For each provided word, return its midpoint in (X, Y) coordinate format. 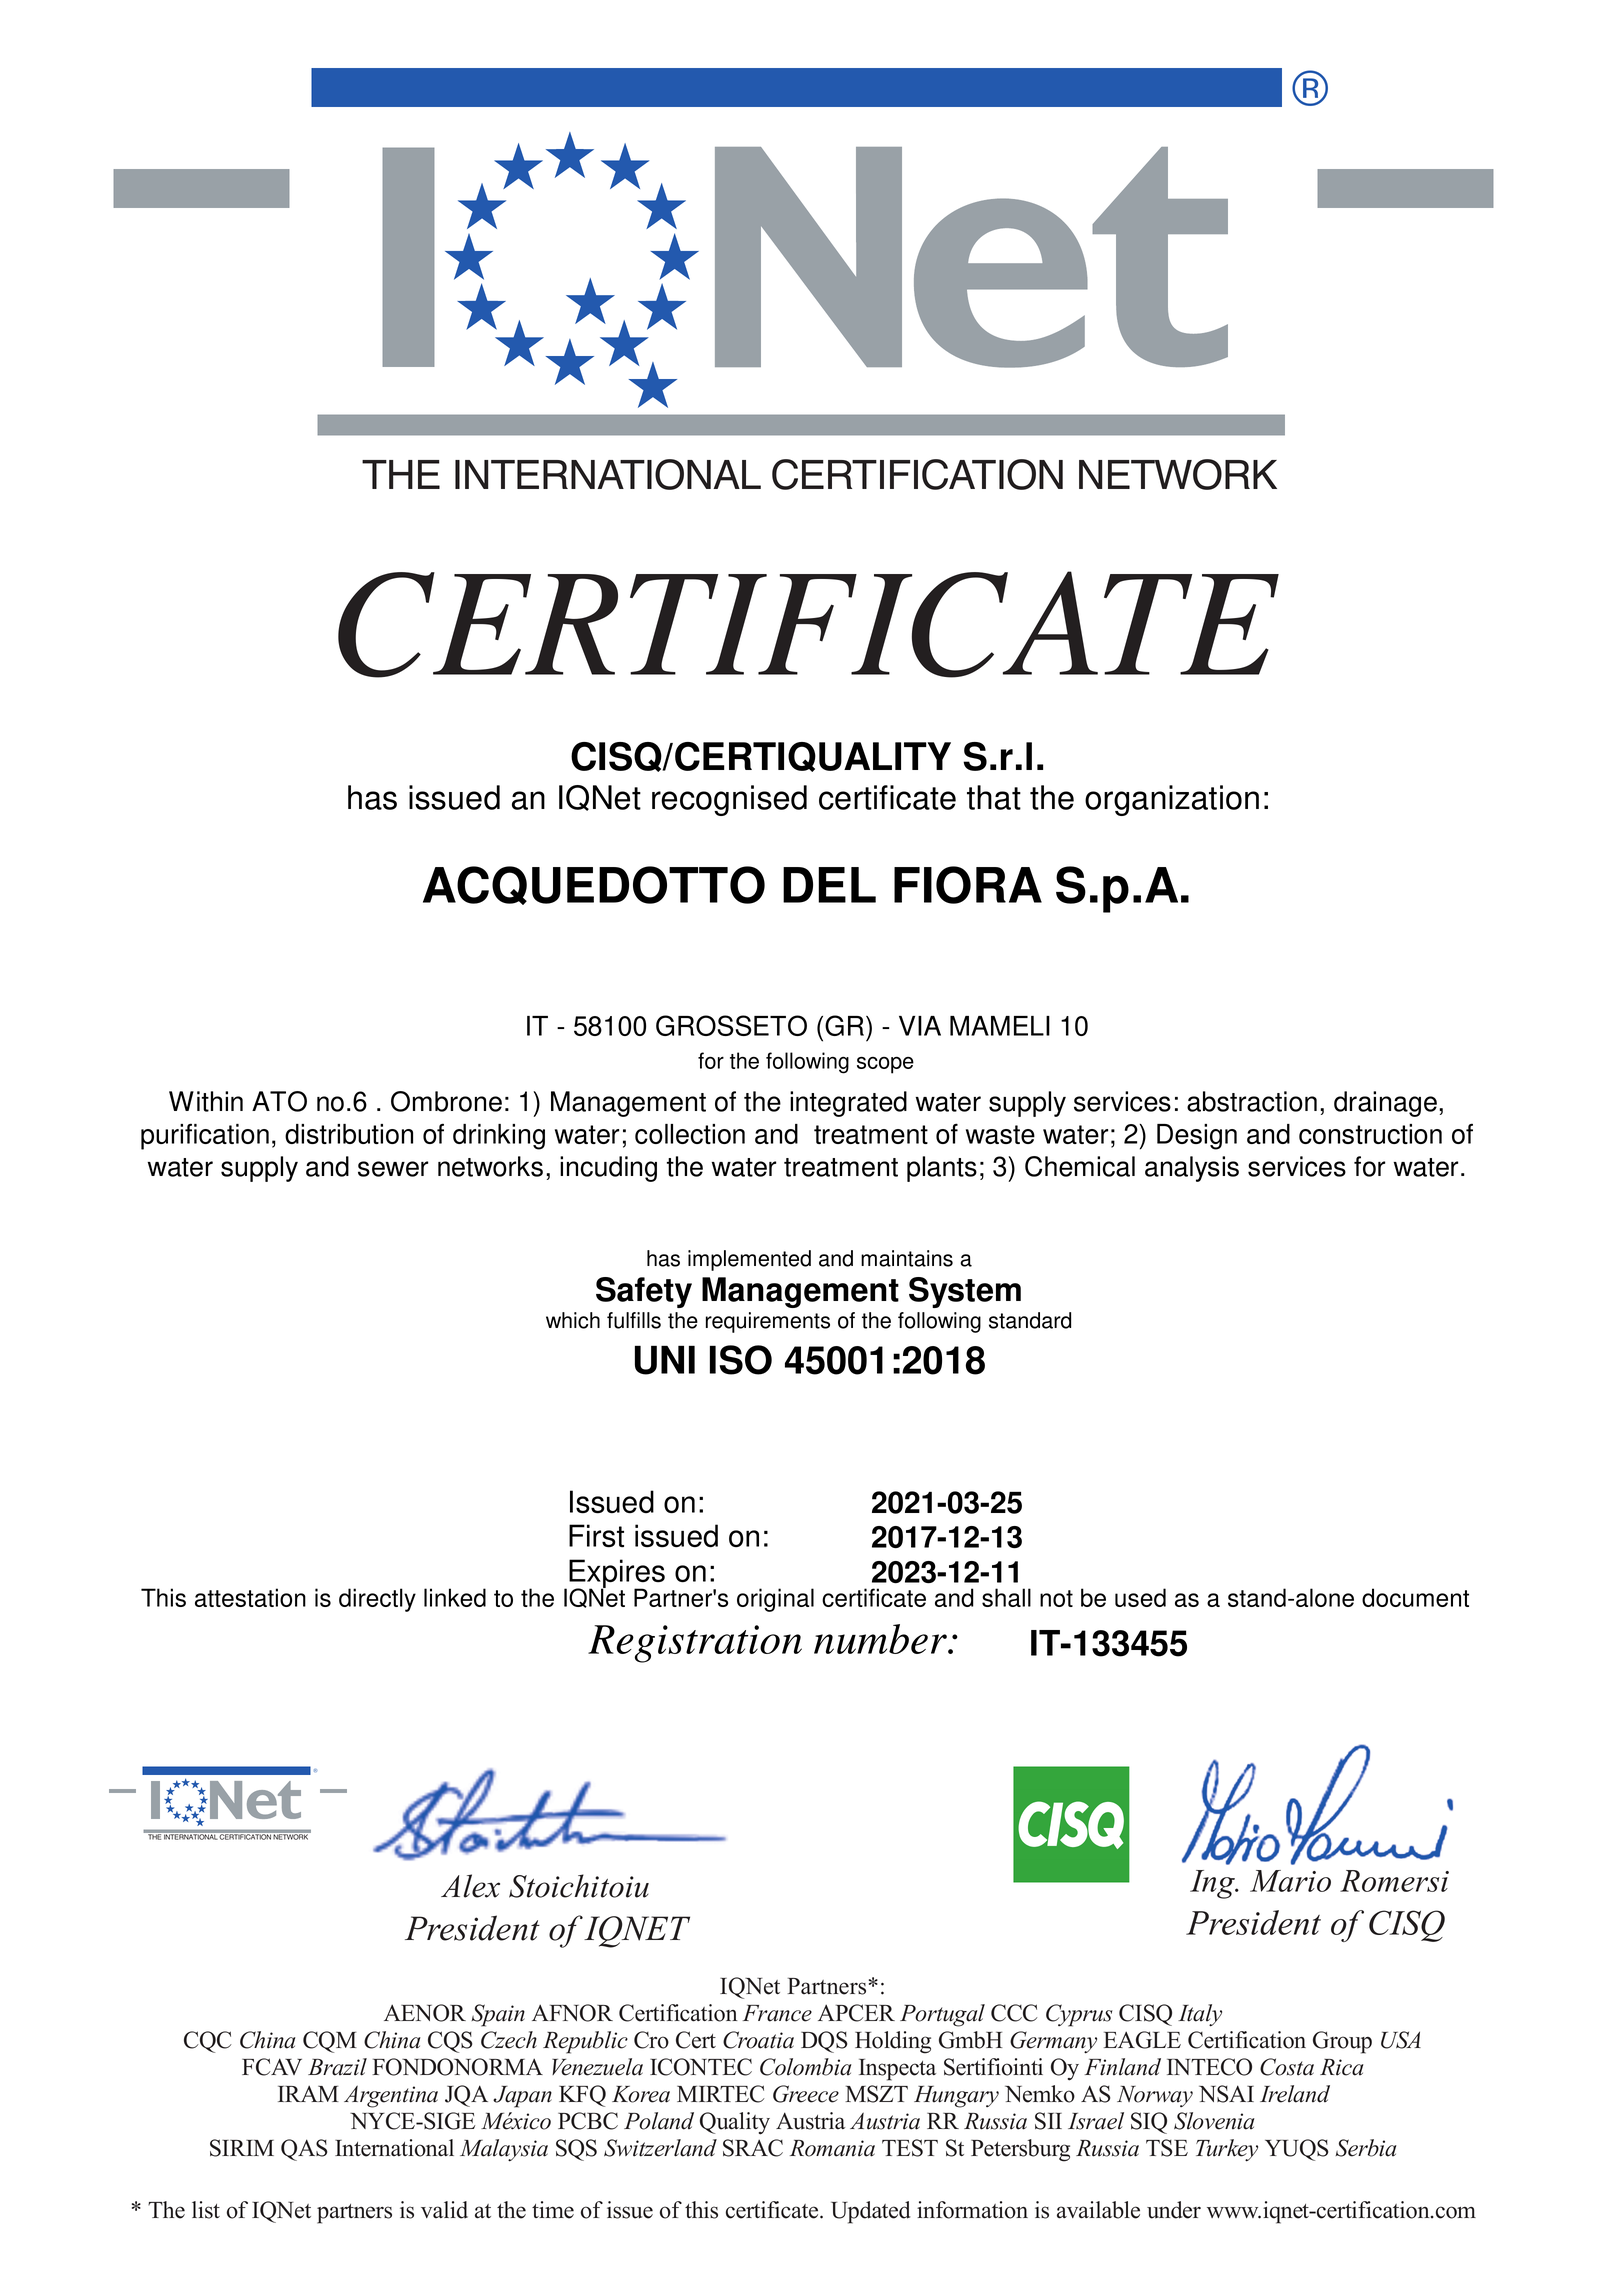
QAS (304, 2150)
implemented (749, 1260)
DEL (829, 885)
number (882, 1639)
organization (1172, 800)
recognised (729, 800)
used (1140, 1597)
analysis (1192, 1169)
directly (377, 1600)
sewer (393, 1169)
